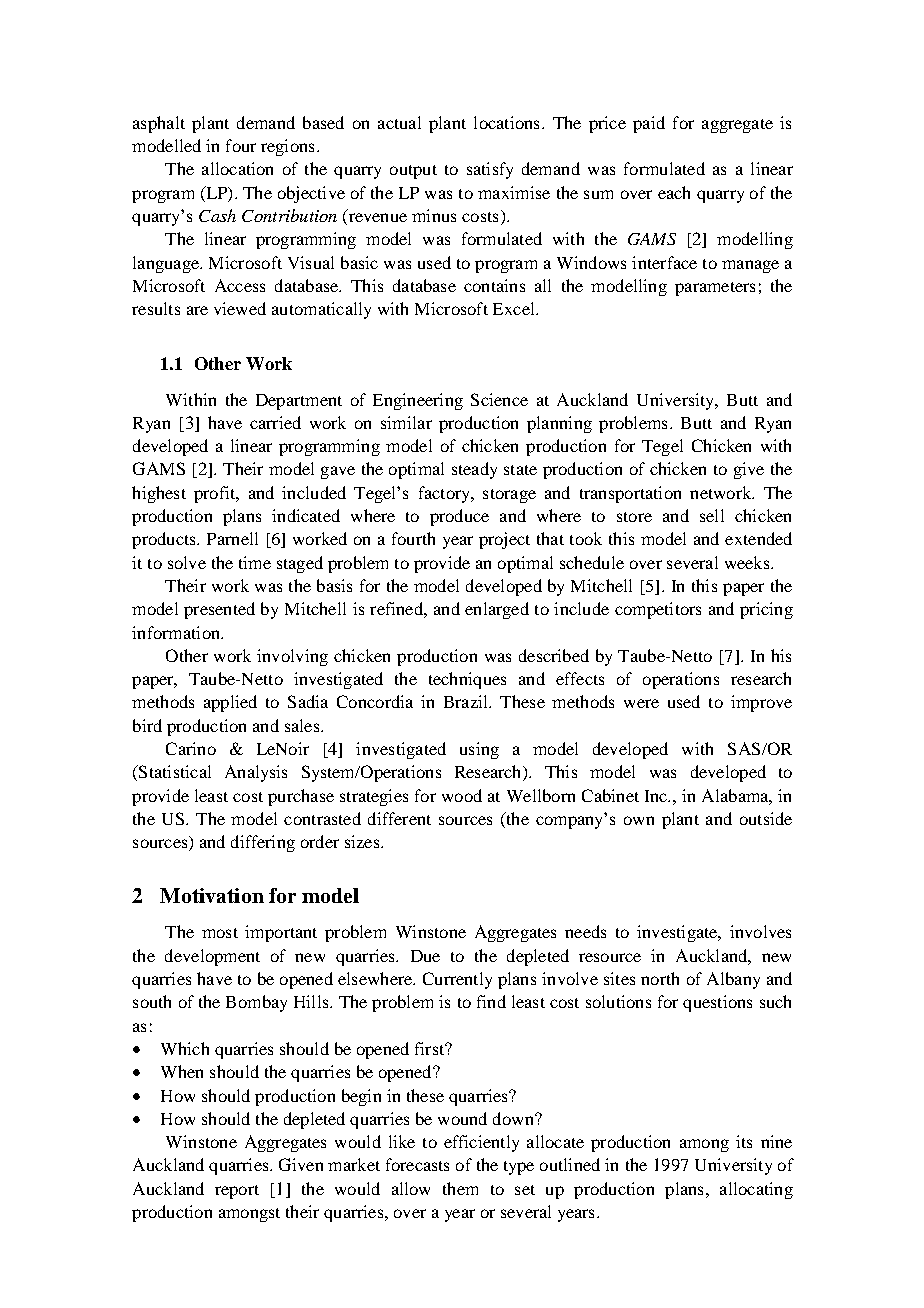  What do you see at coordinates (237, 168) in the screenshot?
I see `allocation` at bounding box center [237, 168].
